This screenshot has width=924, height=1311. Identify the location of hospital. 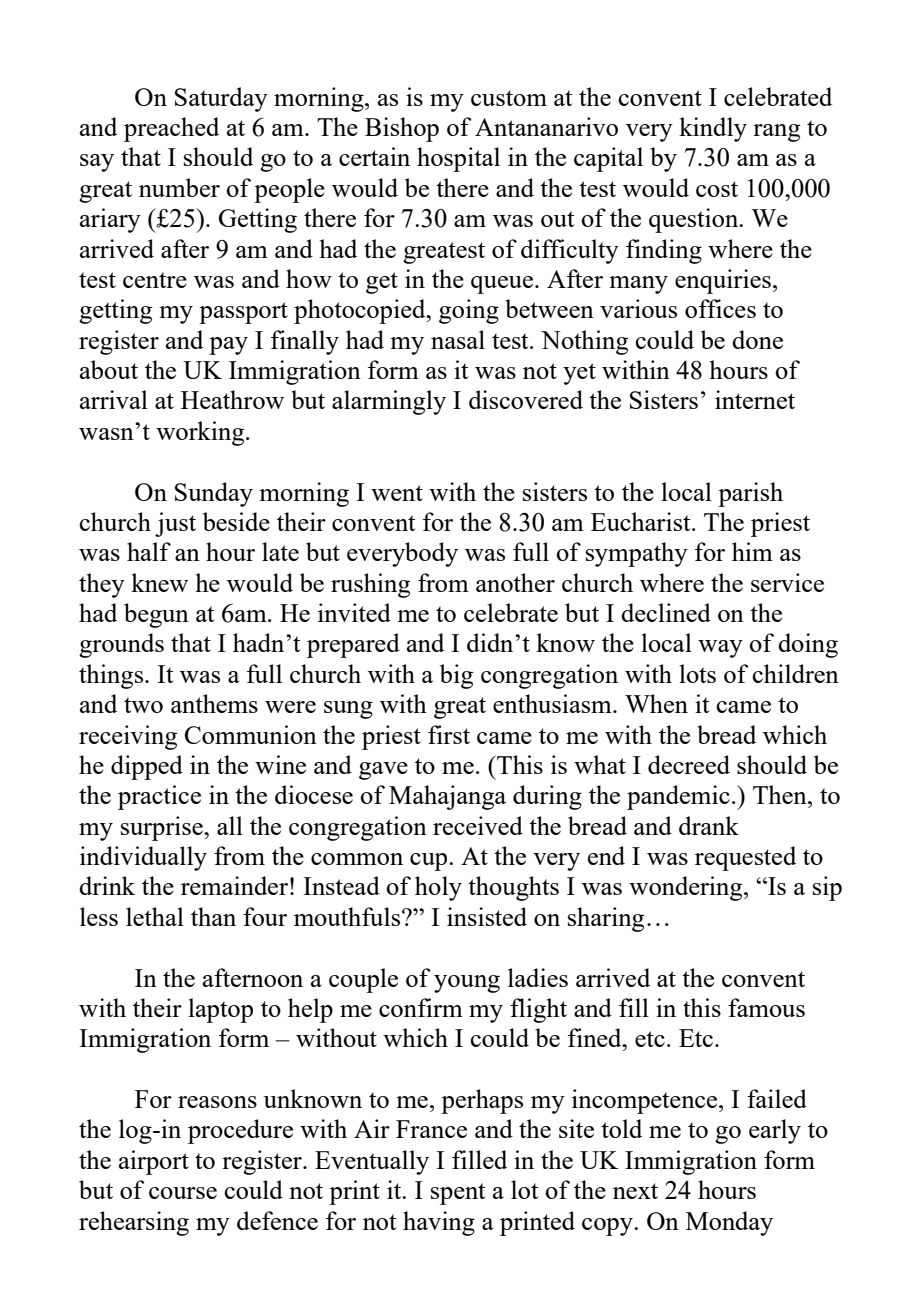
(458, 159).
